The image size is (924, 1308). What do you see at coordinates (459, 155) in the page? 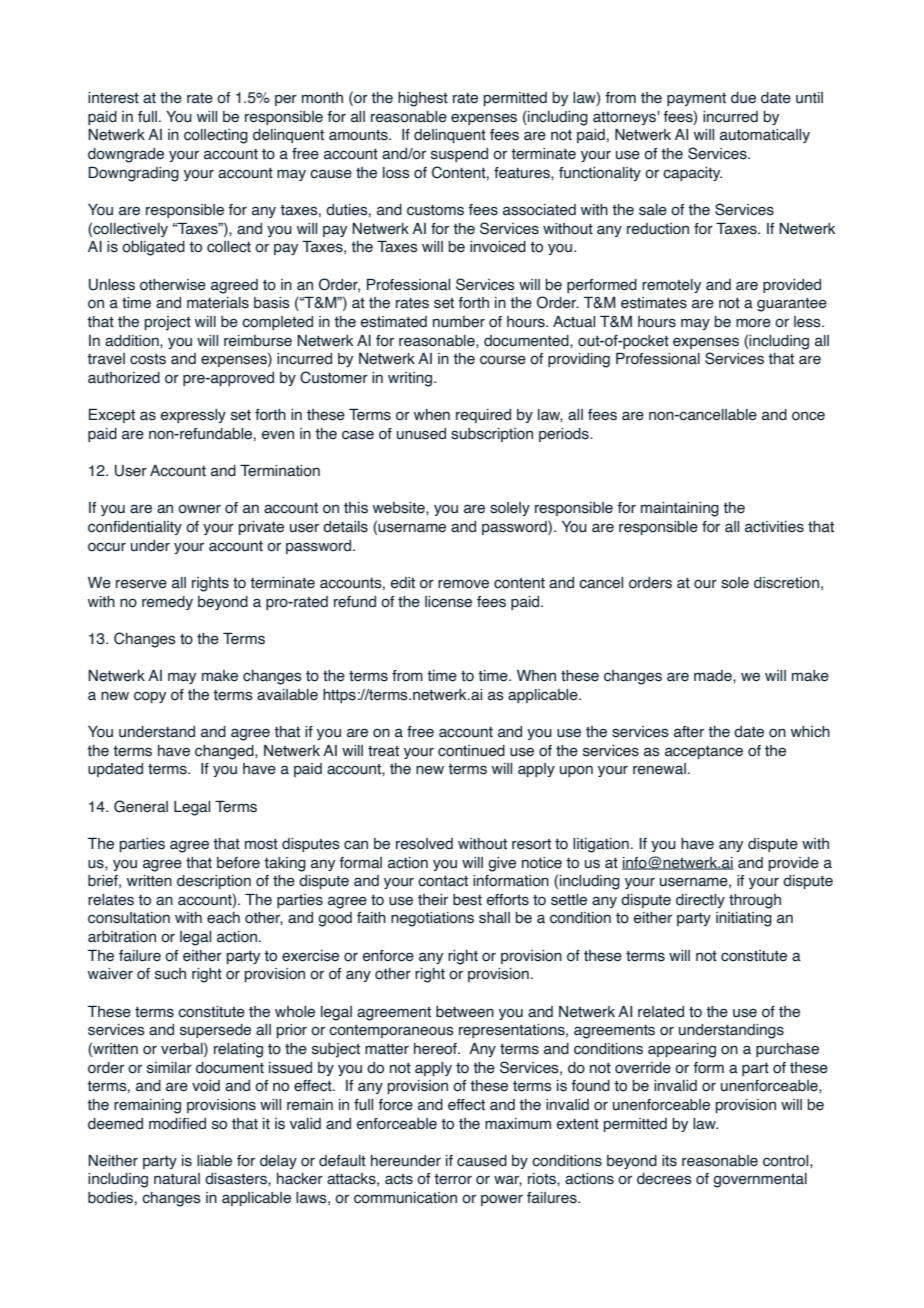
I see `suspend` at bounding box center [459, 155].
